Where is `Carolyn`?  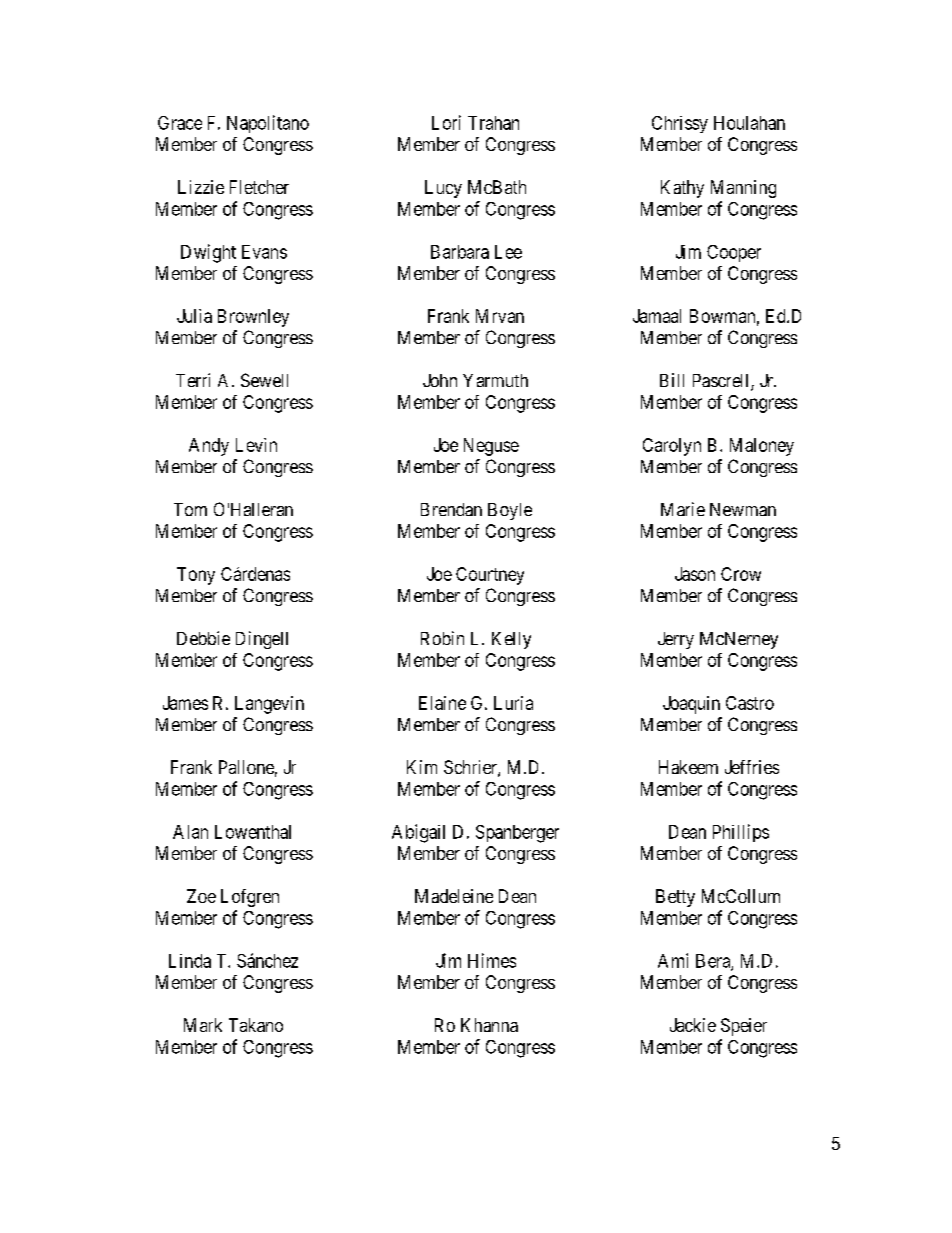
Carolyn is located at coordinates (672, 447).
